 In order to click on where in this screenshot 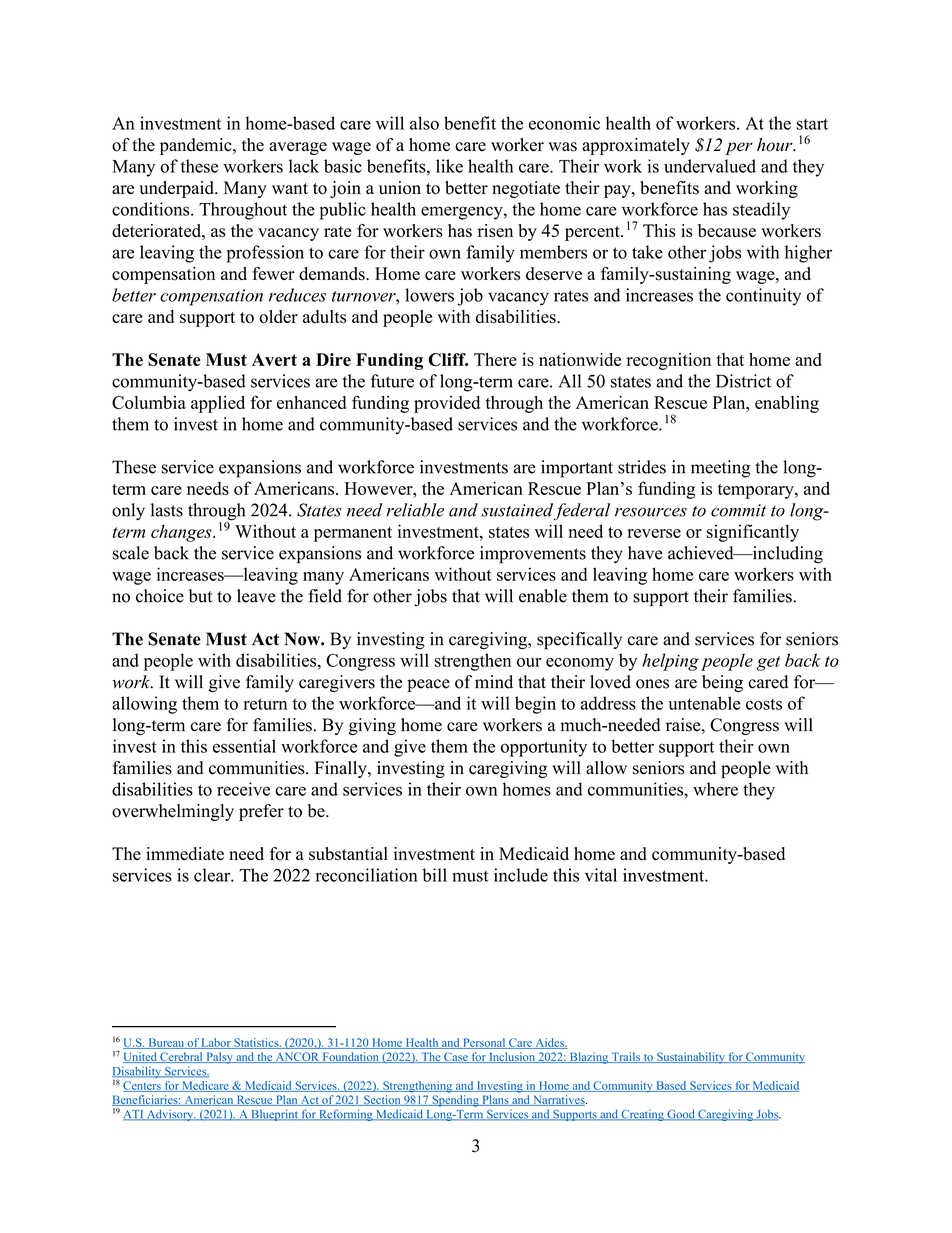, I will do `click(715, 789)`.
